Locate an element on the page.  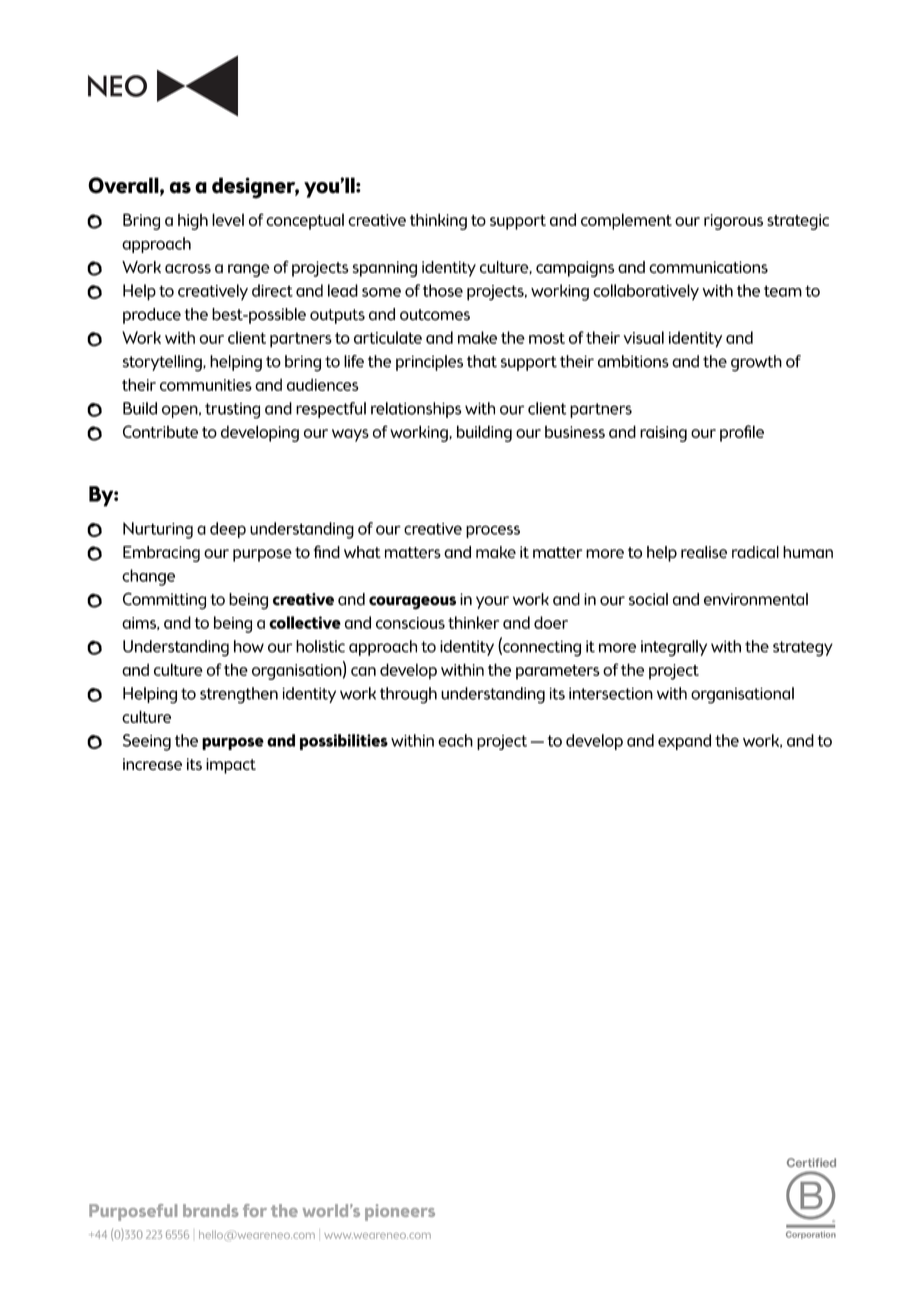
brands is located at coordinates (210, 1210).
